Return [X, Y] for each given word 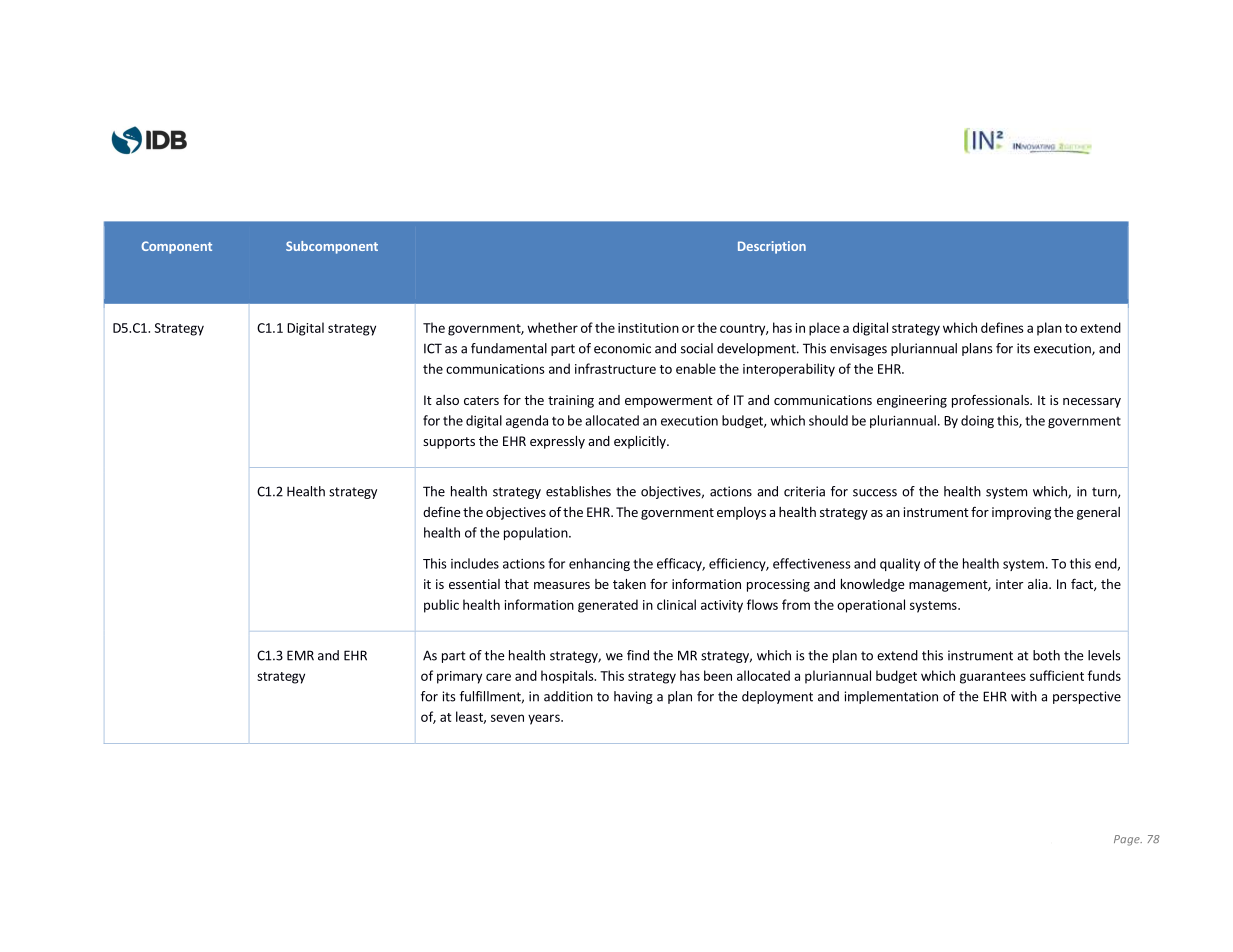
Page [1128, 840]
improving [1021, 513]
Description [772, 247]
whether [552, 327]
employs [741, 513]
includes [475, 563]
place [824, 329]
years [545, 719]
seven [507, 718]
